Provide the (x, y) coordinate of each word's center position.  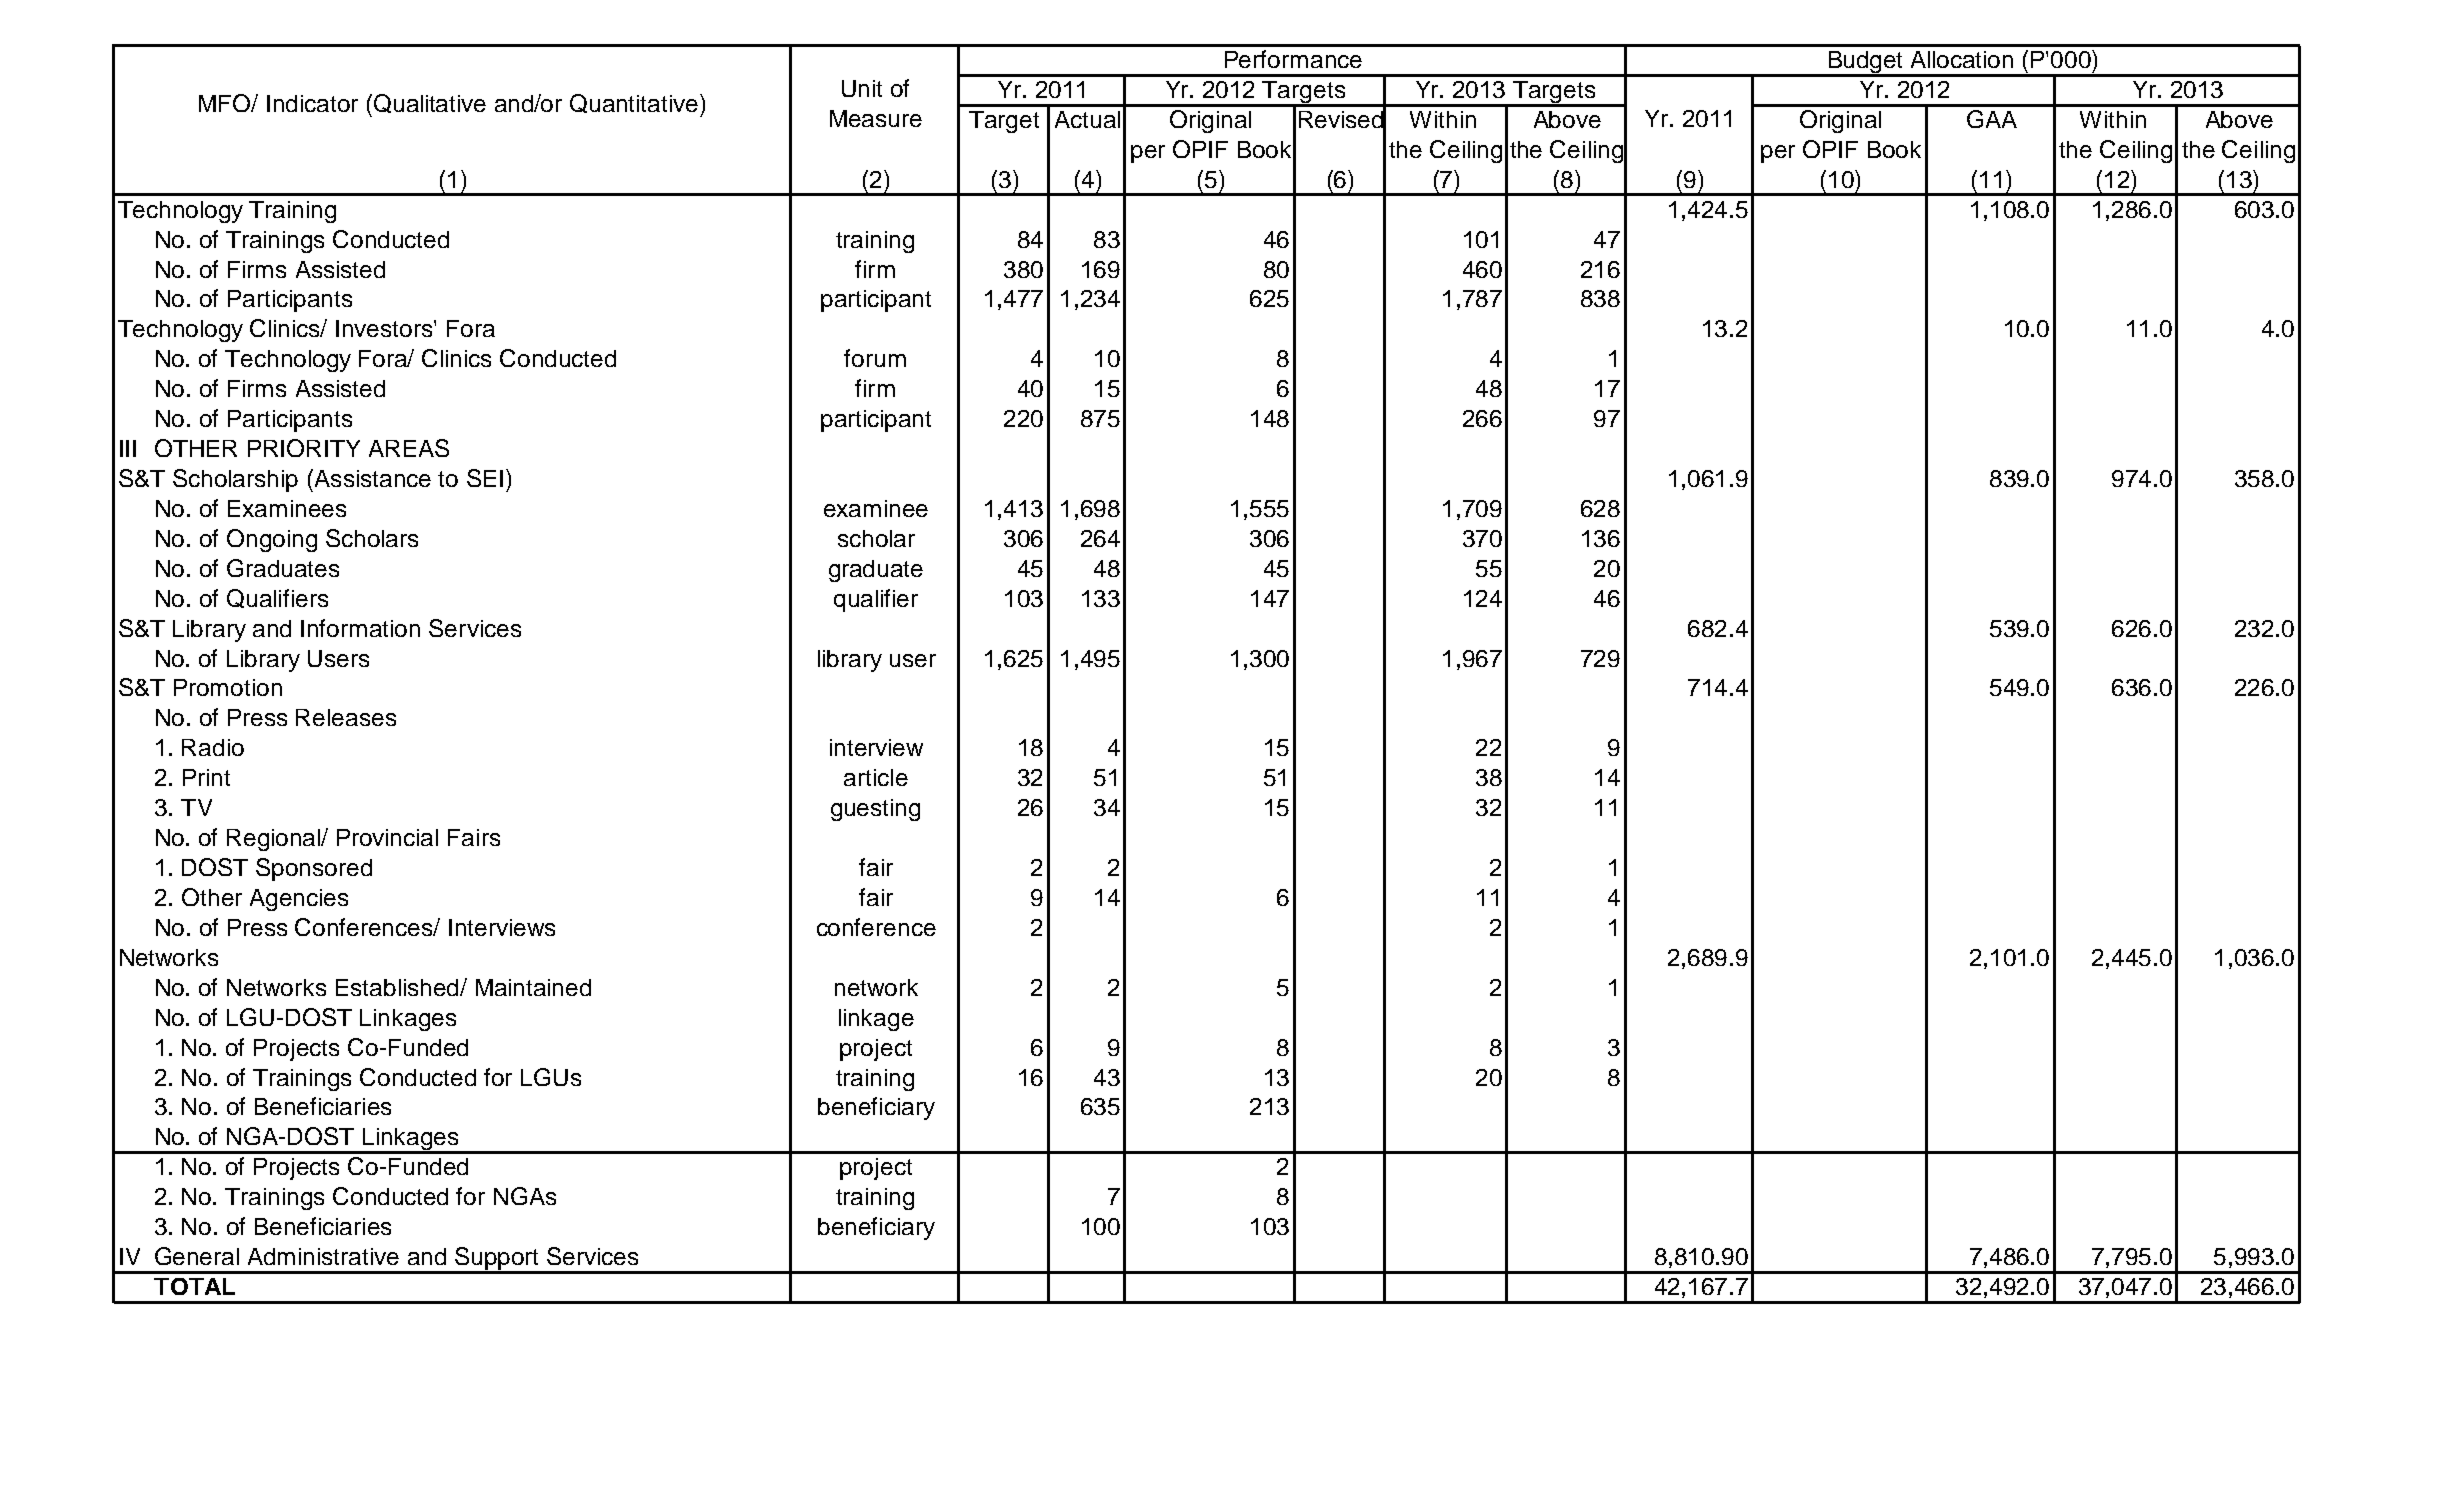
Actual (1087, 119)
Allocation (1962, 59)
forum (875, 358)
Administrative (323, 1256)
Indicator (312, 103)
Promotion (228, 687)
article (876, 777)
